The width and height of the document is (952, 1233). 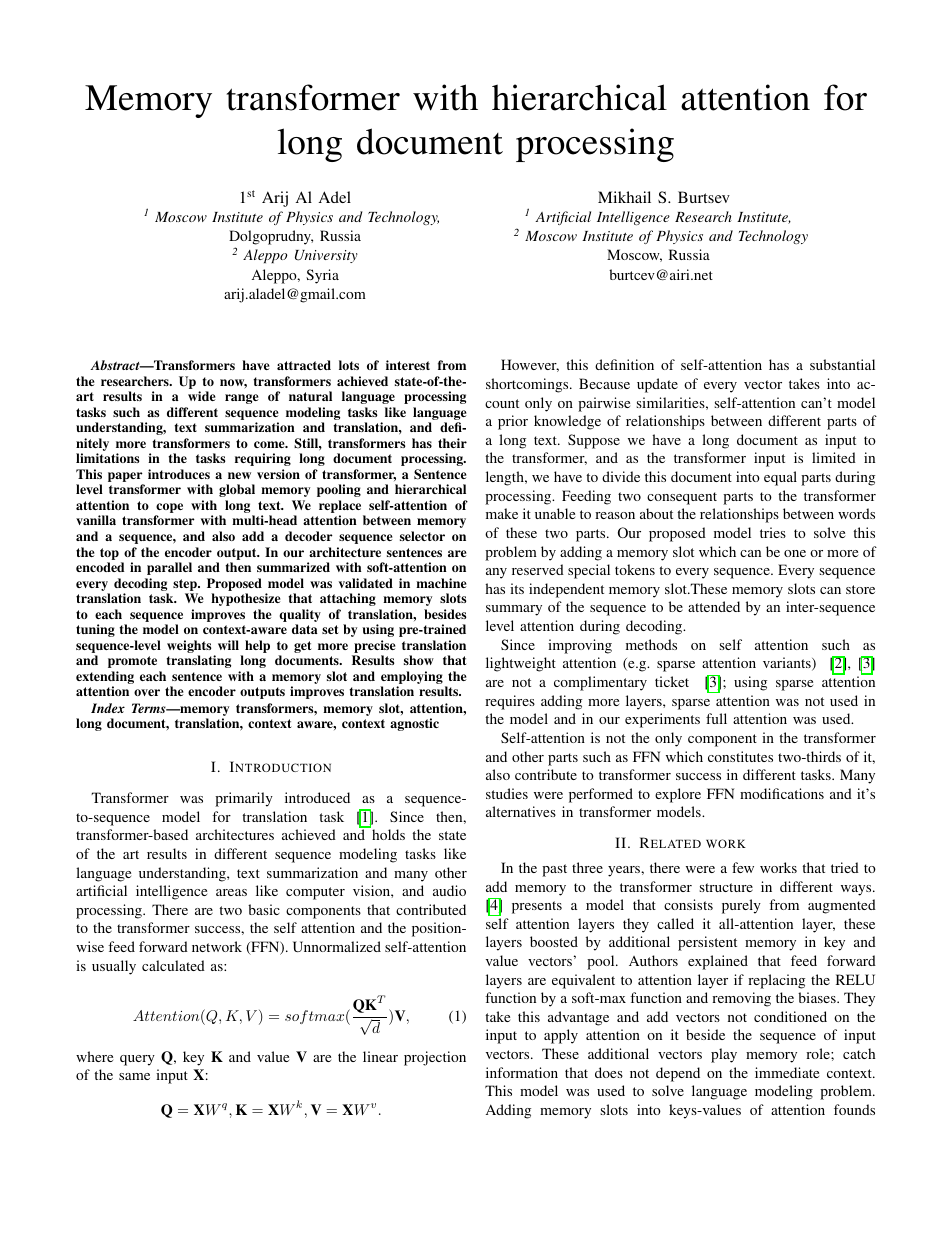 I want to click on information, so click(x=522, y=1072).
